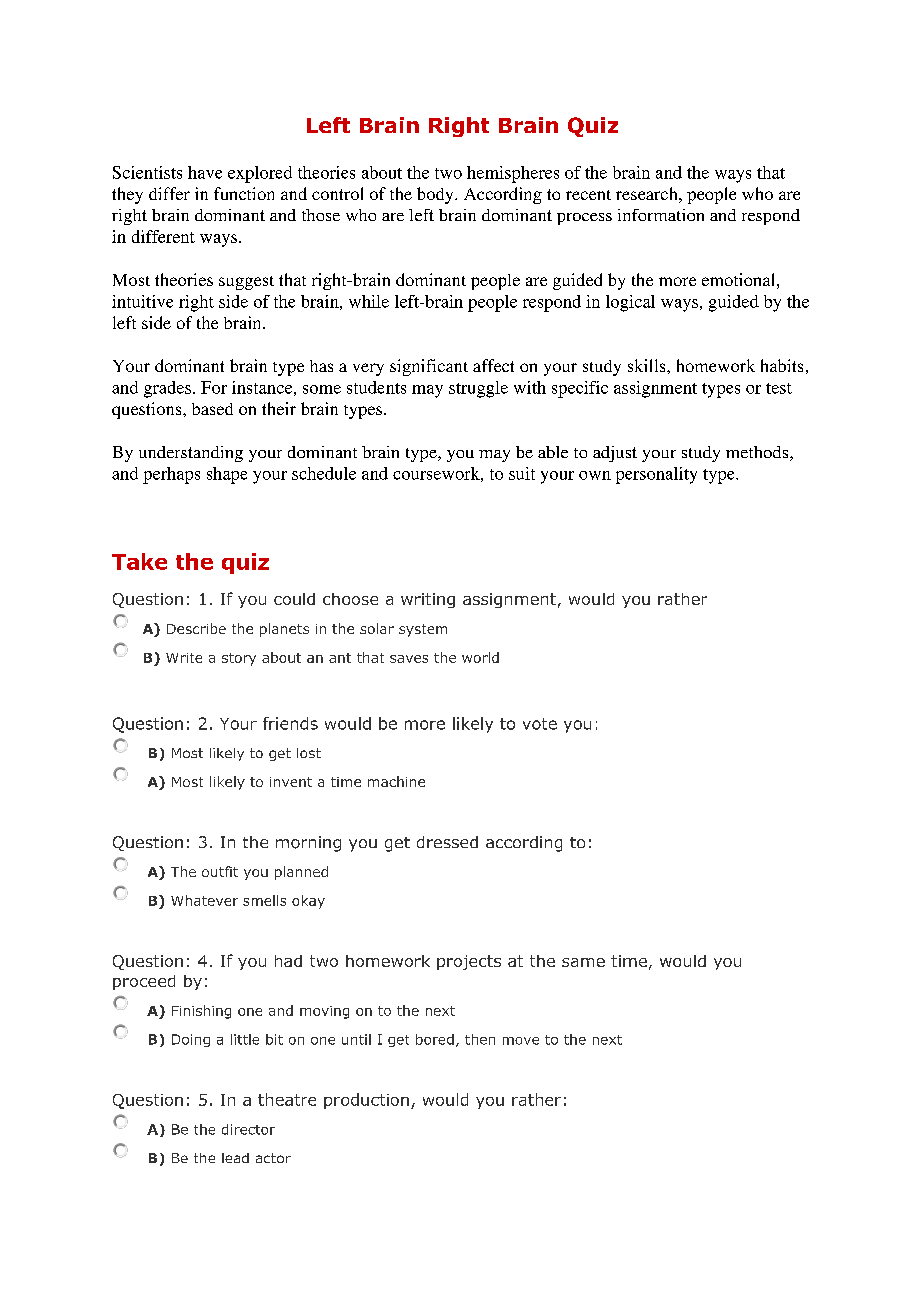  Describe the element at coordinates (480, 657) in the screenshot. I see `world` at that location.
